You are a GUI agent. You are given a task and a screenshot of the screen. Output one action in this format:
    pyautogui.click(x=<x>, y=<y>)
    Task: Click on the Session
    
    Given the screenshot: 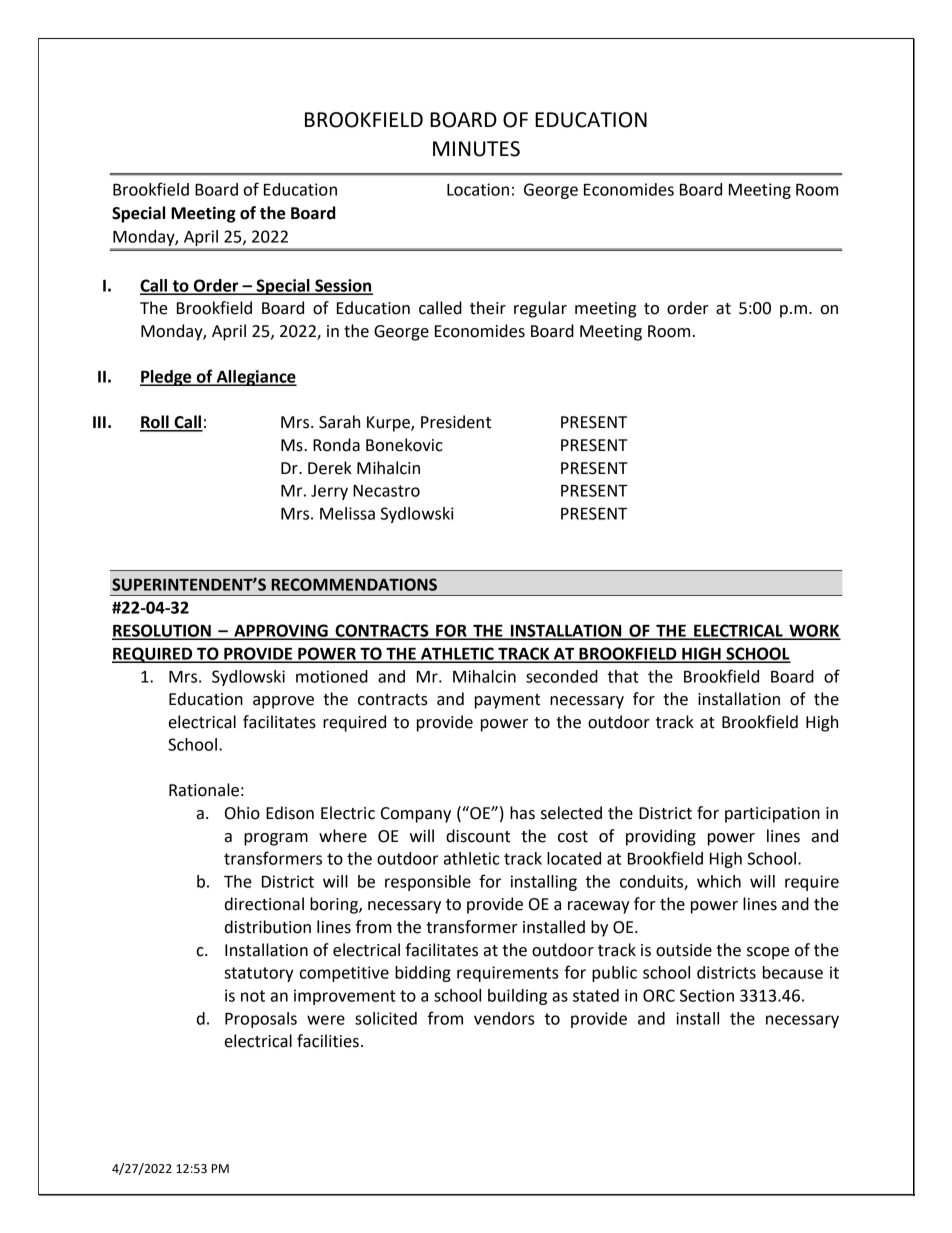 What is the action you would take?
    pyautogui.click(x=343, y=286)
